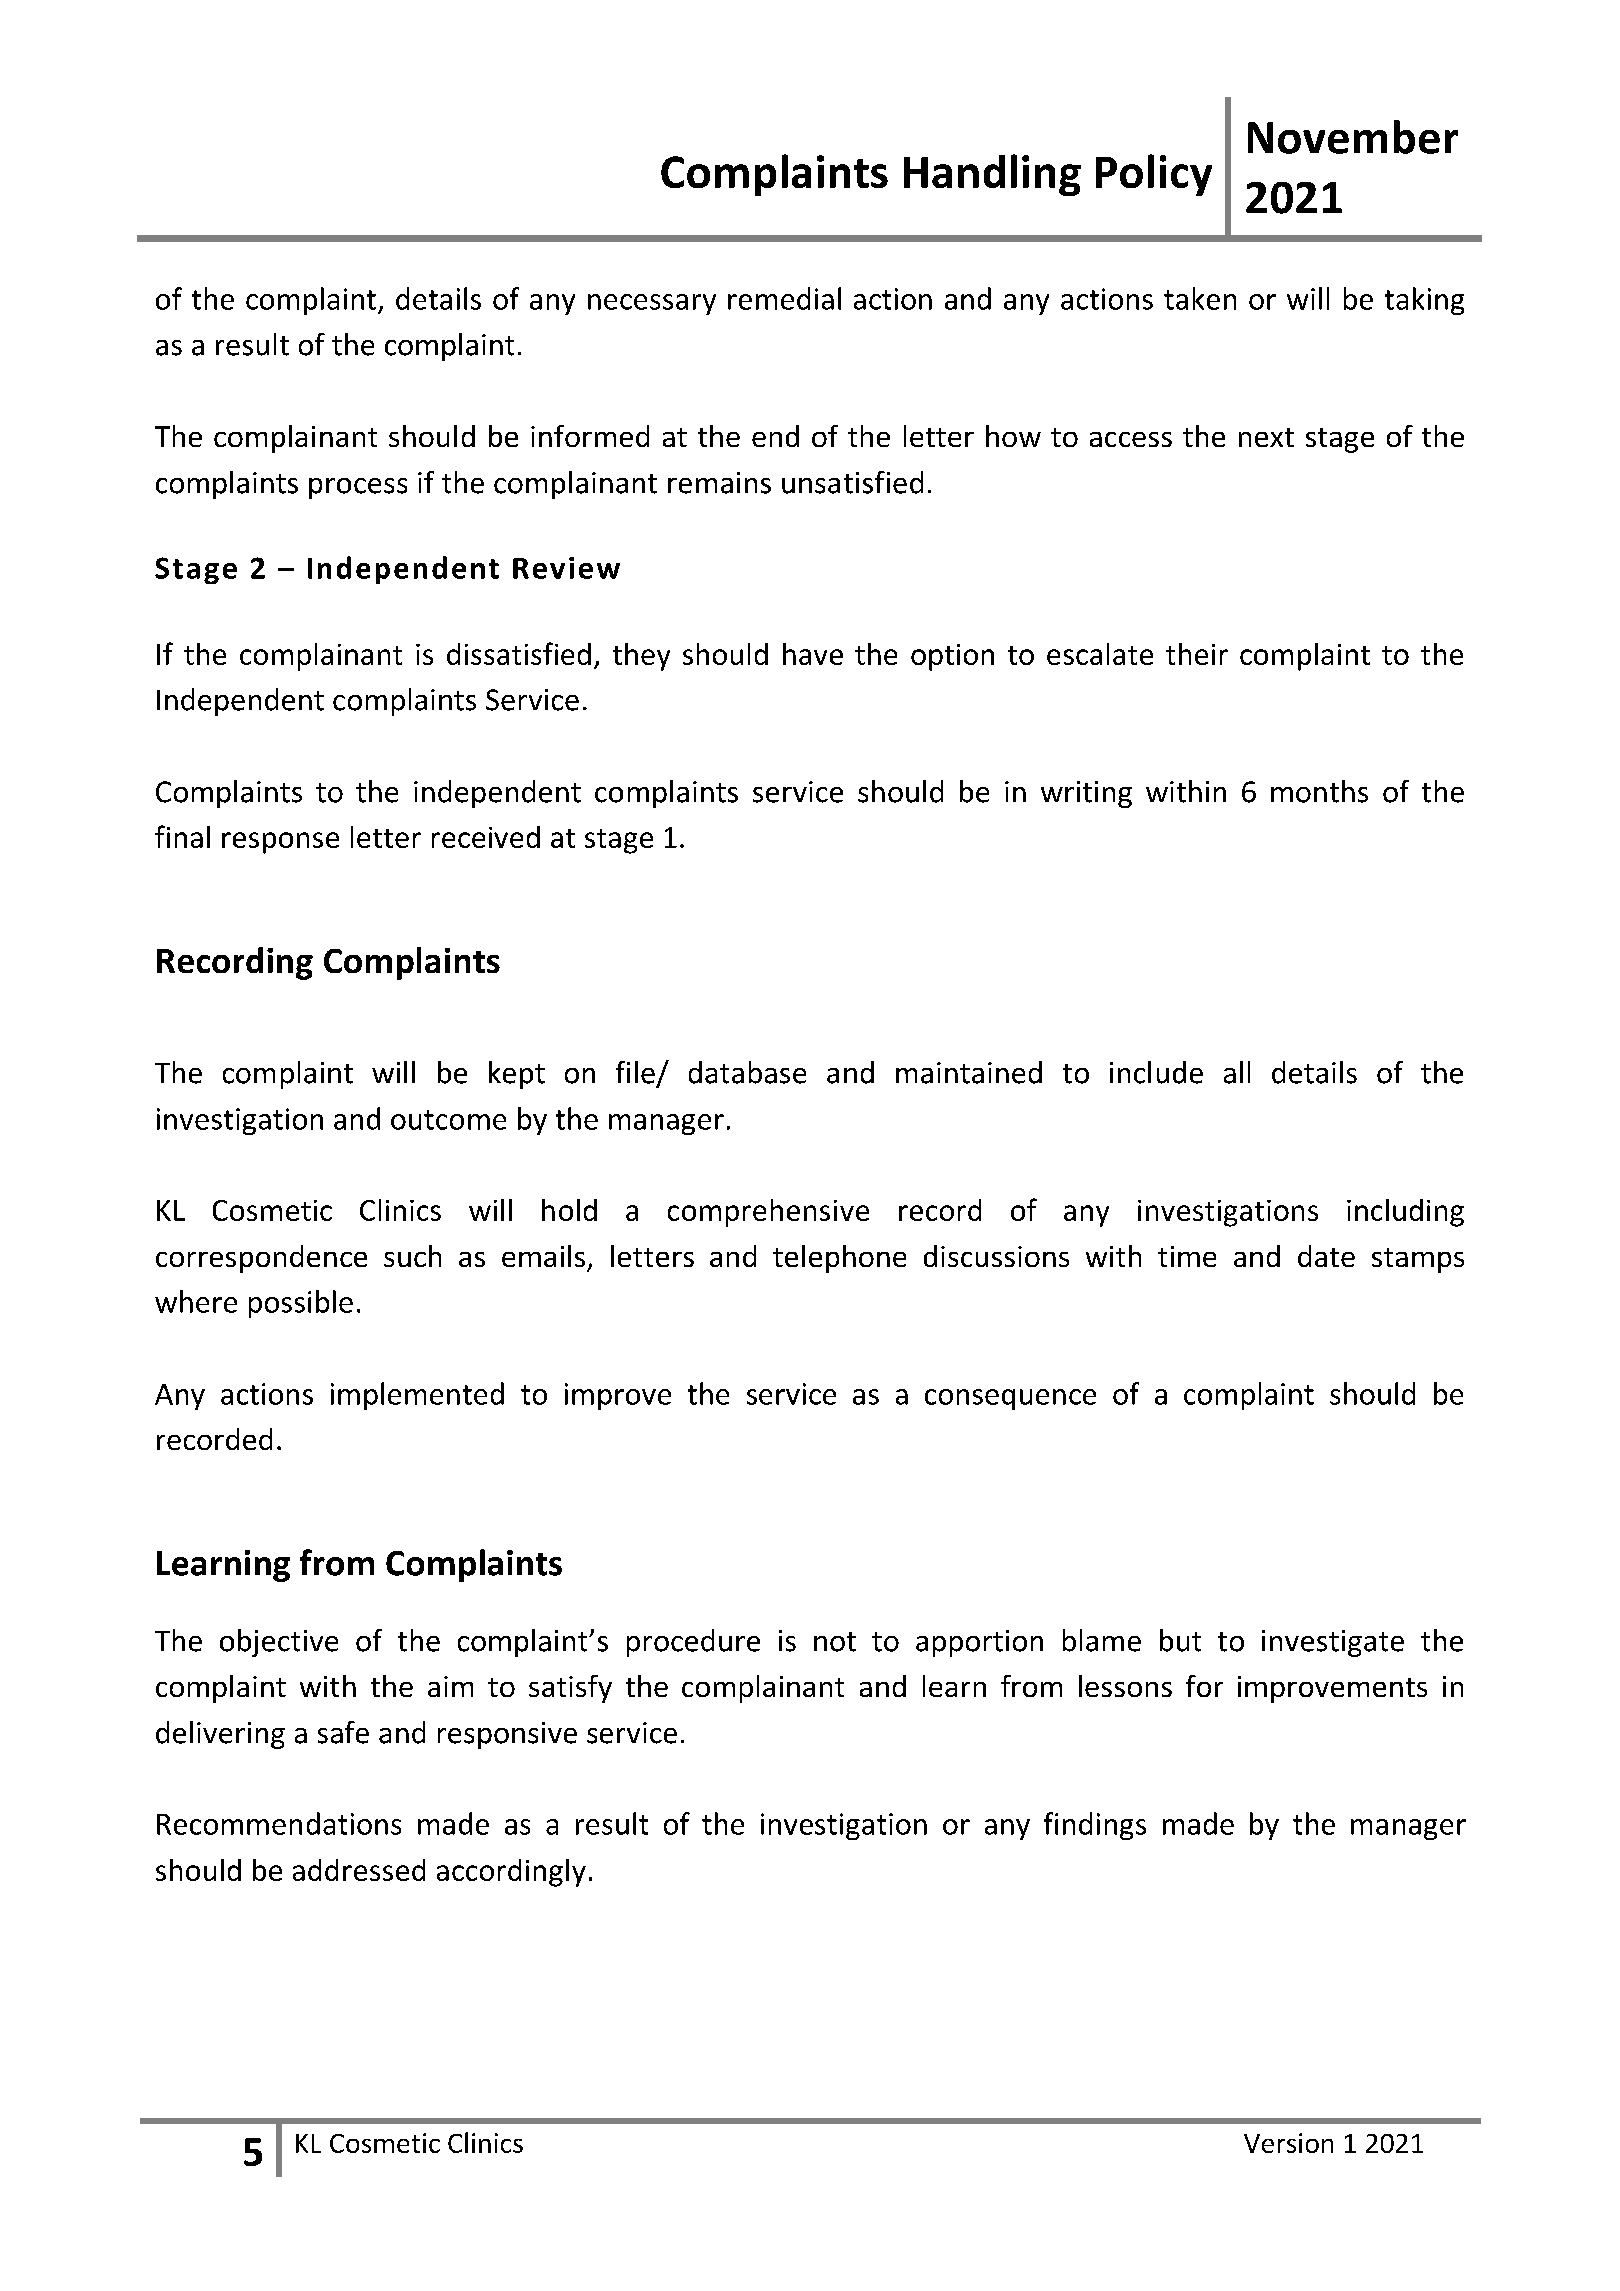  I want to click on response, so click(280, 843).
